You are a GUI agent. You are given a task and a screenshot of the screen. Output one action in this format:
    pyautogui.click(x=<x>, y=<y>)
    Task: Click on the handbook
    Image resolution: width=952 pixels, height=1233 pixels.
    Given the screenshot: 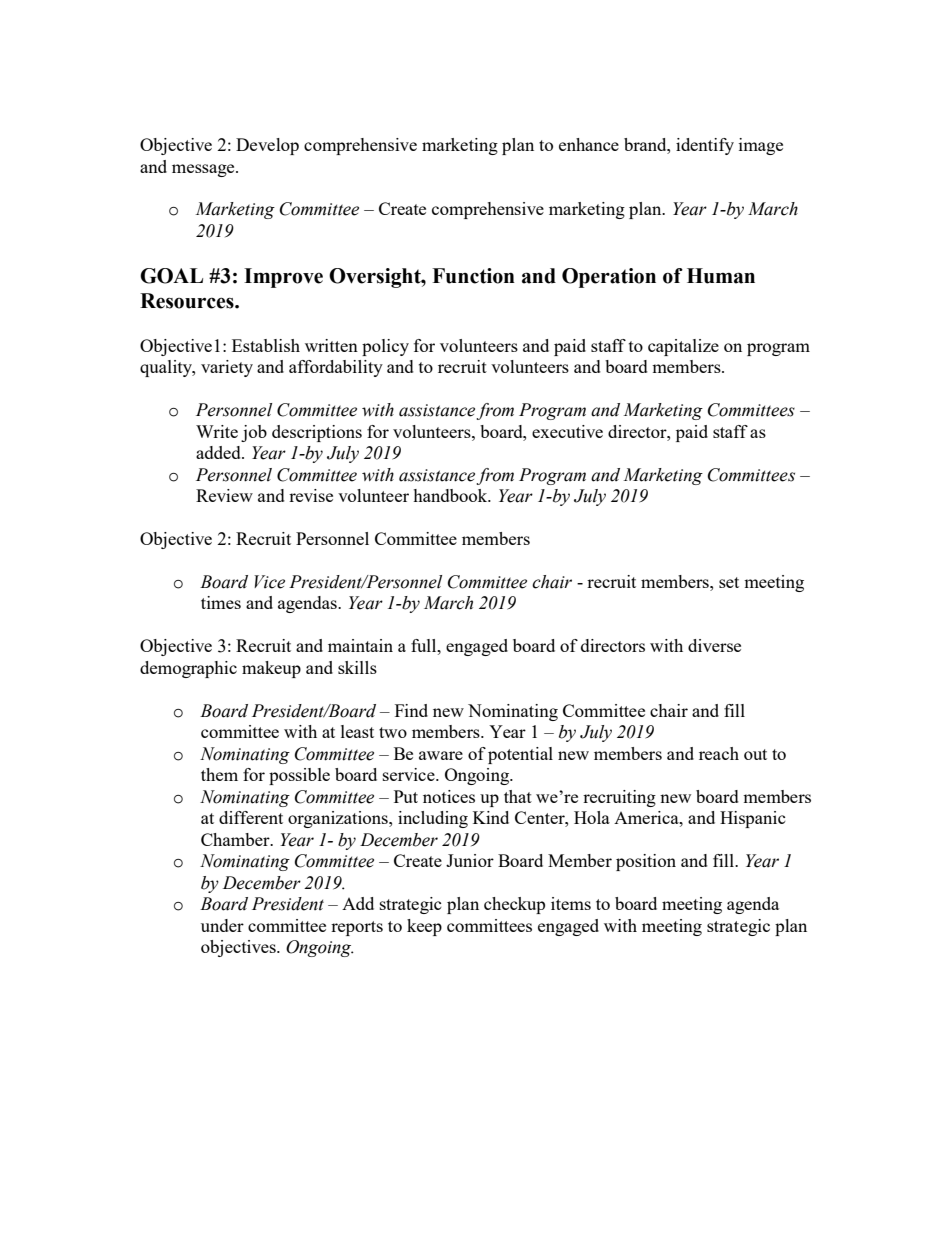 What is the action you would take?
    pyautogui.click(x=451, y=495)
